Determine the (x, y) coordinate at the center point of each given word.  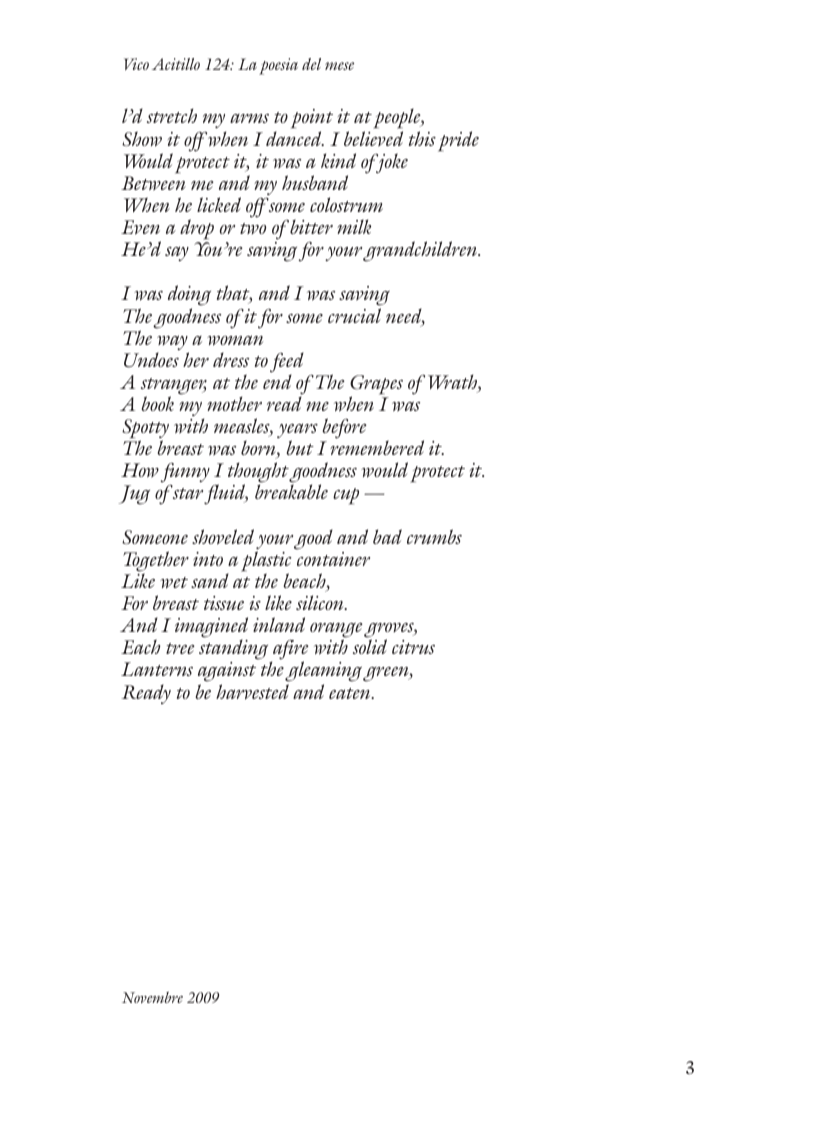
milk (354, 226)
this (422, 138)
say (177, 253)
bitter (311, 226)
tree (180, 648)
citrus (413, 647)
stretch (172, 115)
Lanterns (157, 669)
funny (185, 474)
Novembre (152, 997)
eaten (351, 693)
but (300, 447)
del (311, 64)
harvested (252, 692)
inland (279, 624)
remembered (377, 447)
